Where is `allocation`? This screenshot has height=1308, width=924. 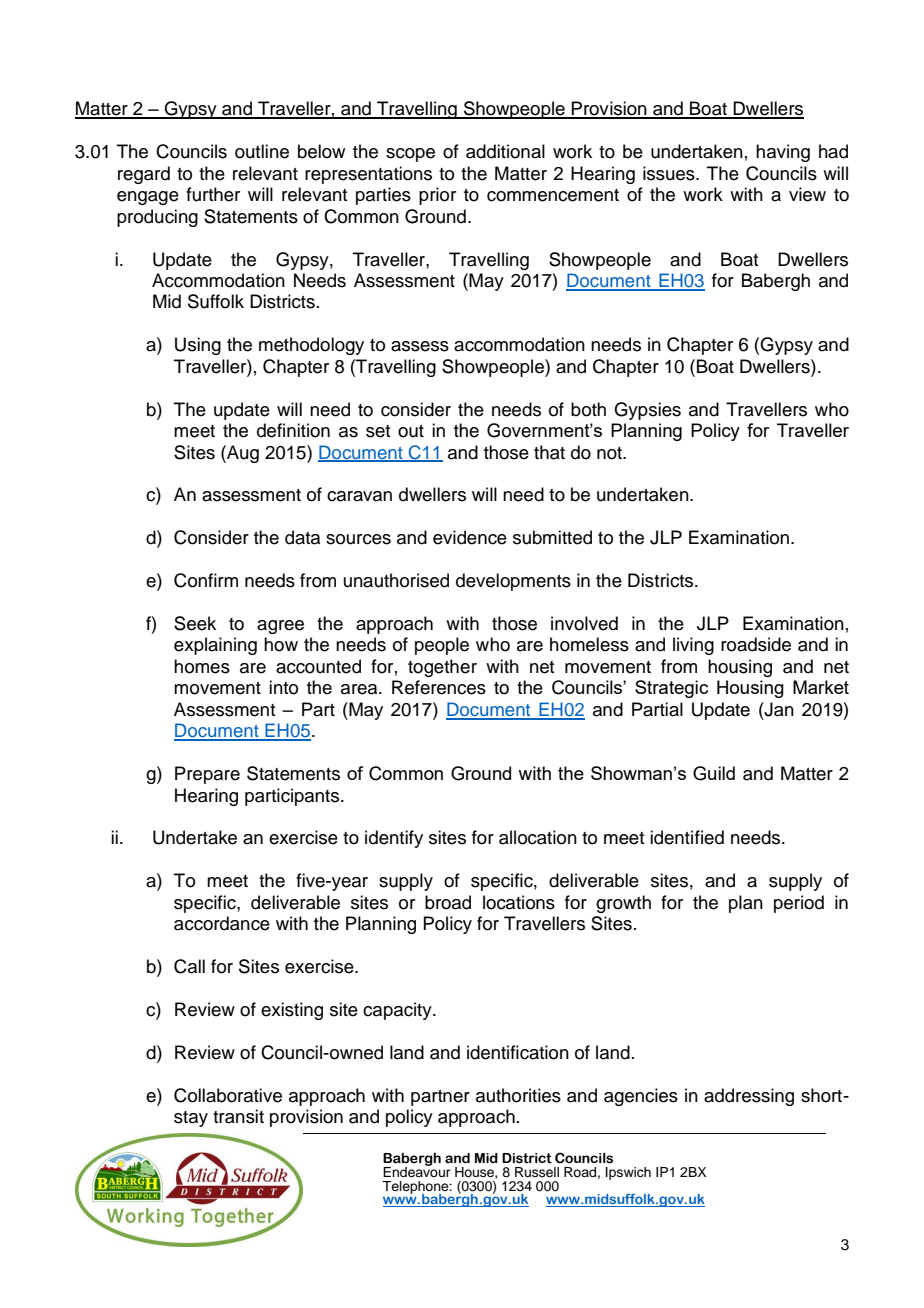 allocation is located at coordinates (538, 837).
